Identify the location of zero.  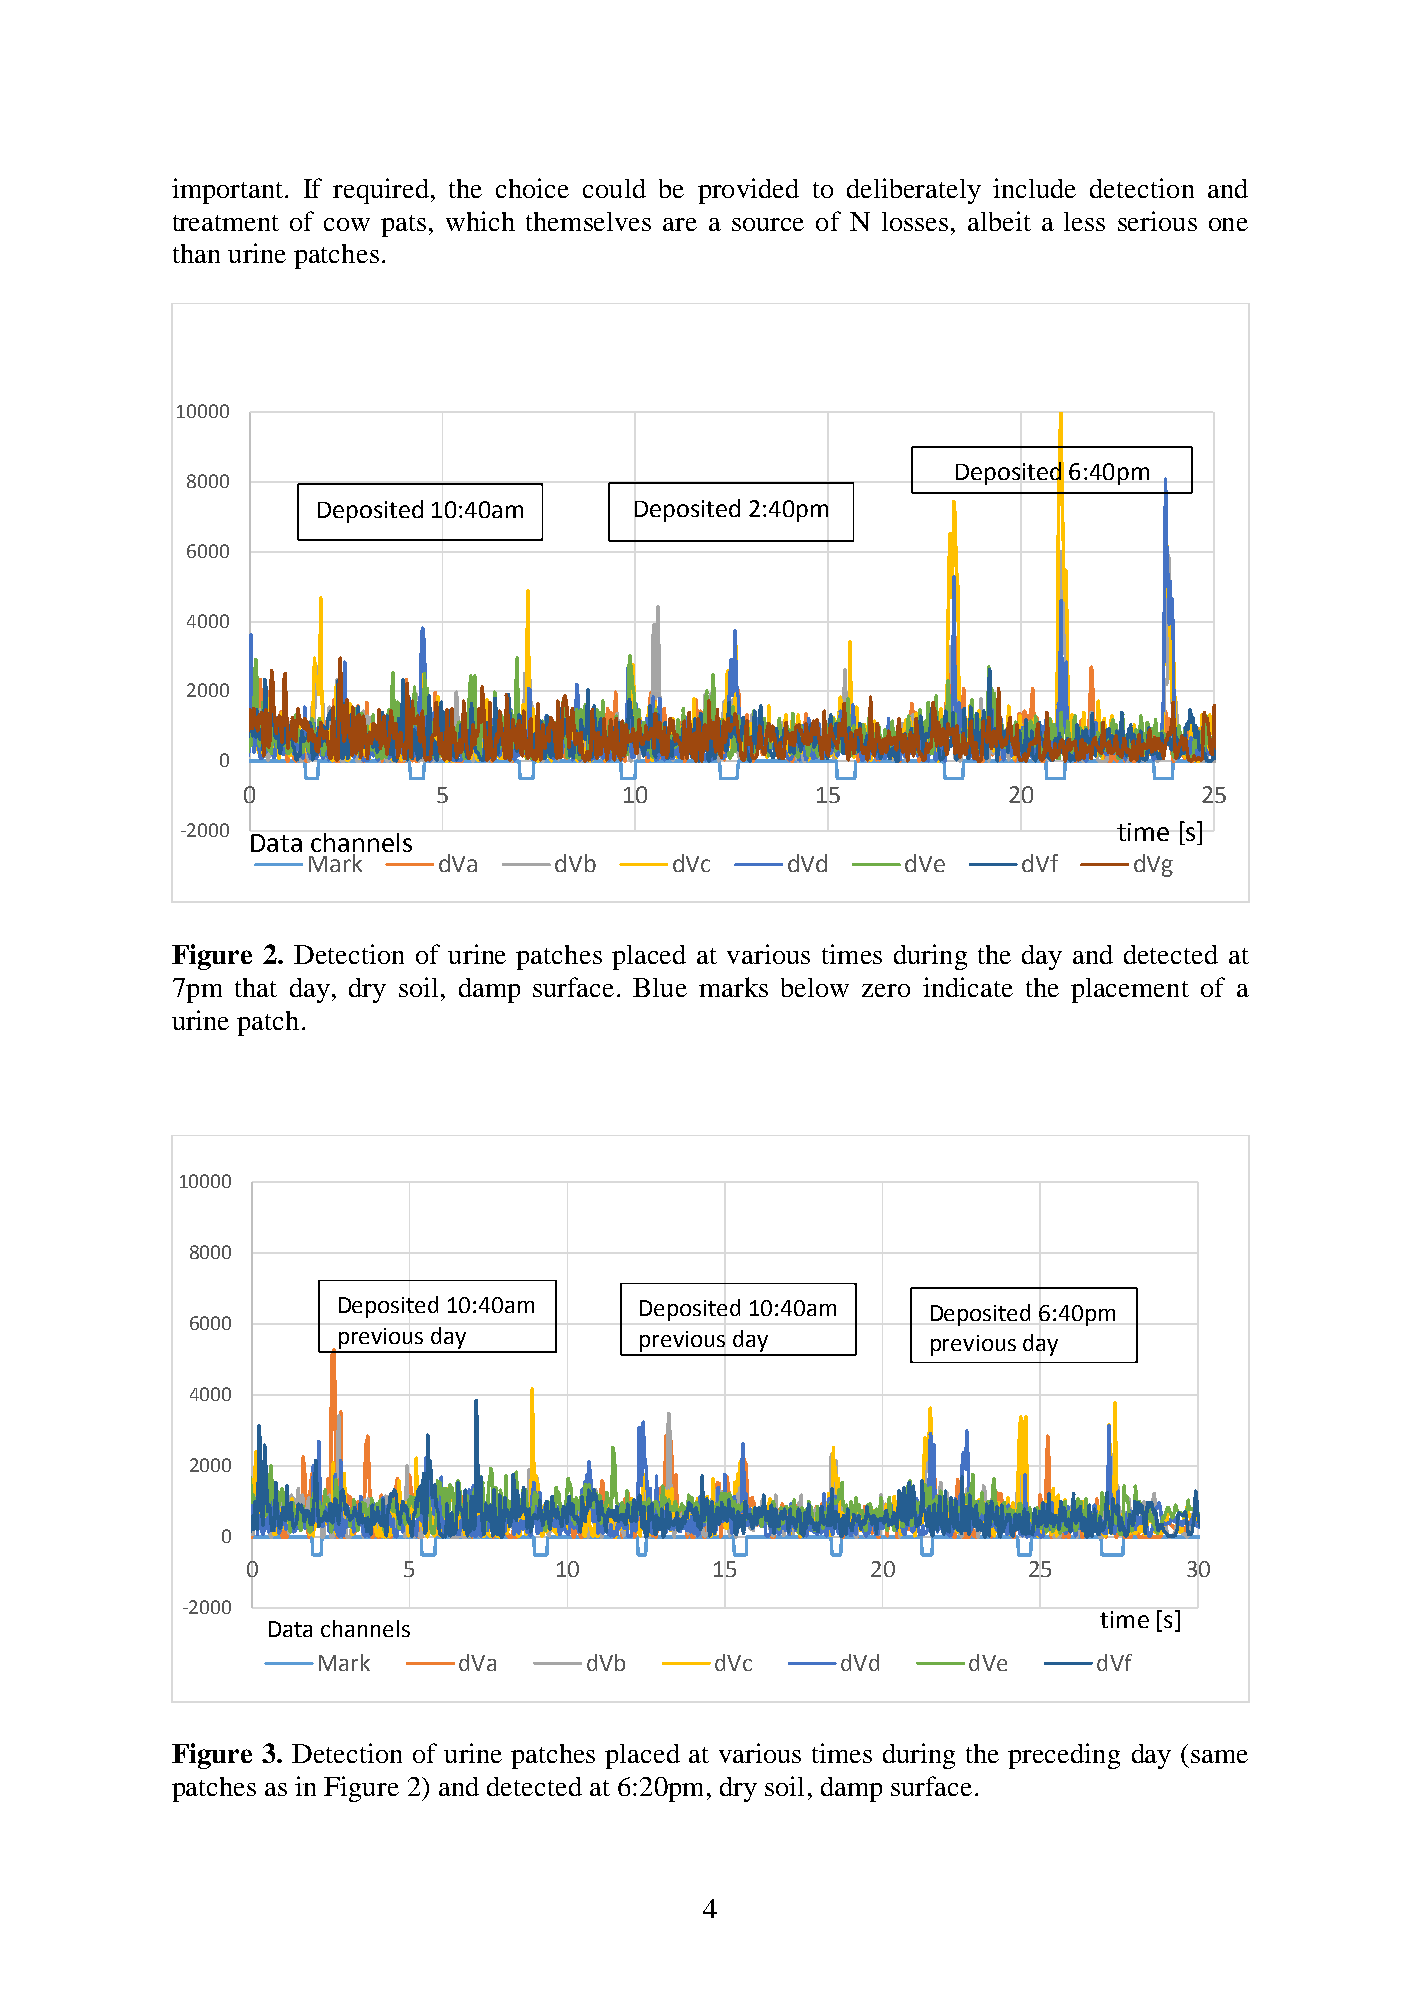
(886, 990).
